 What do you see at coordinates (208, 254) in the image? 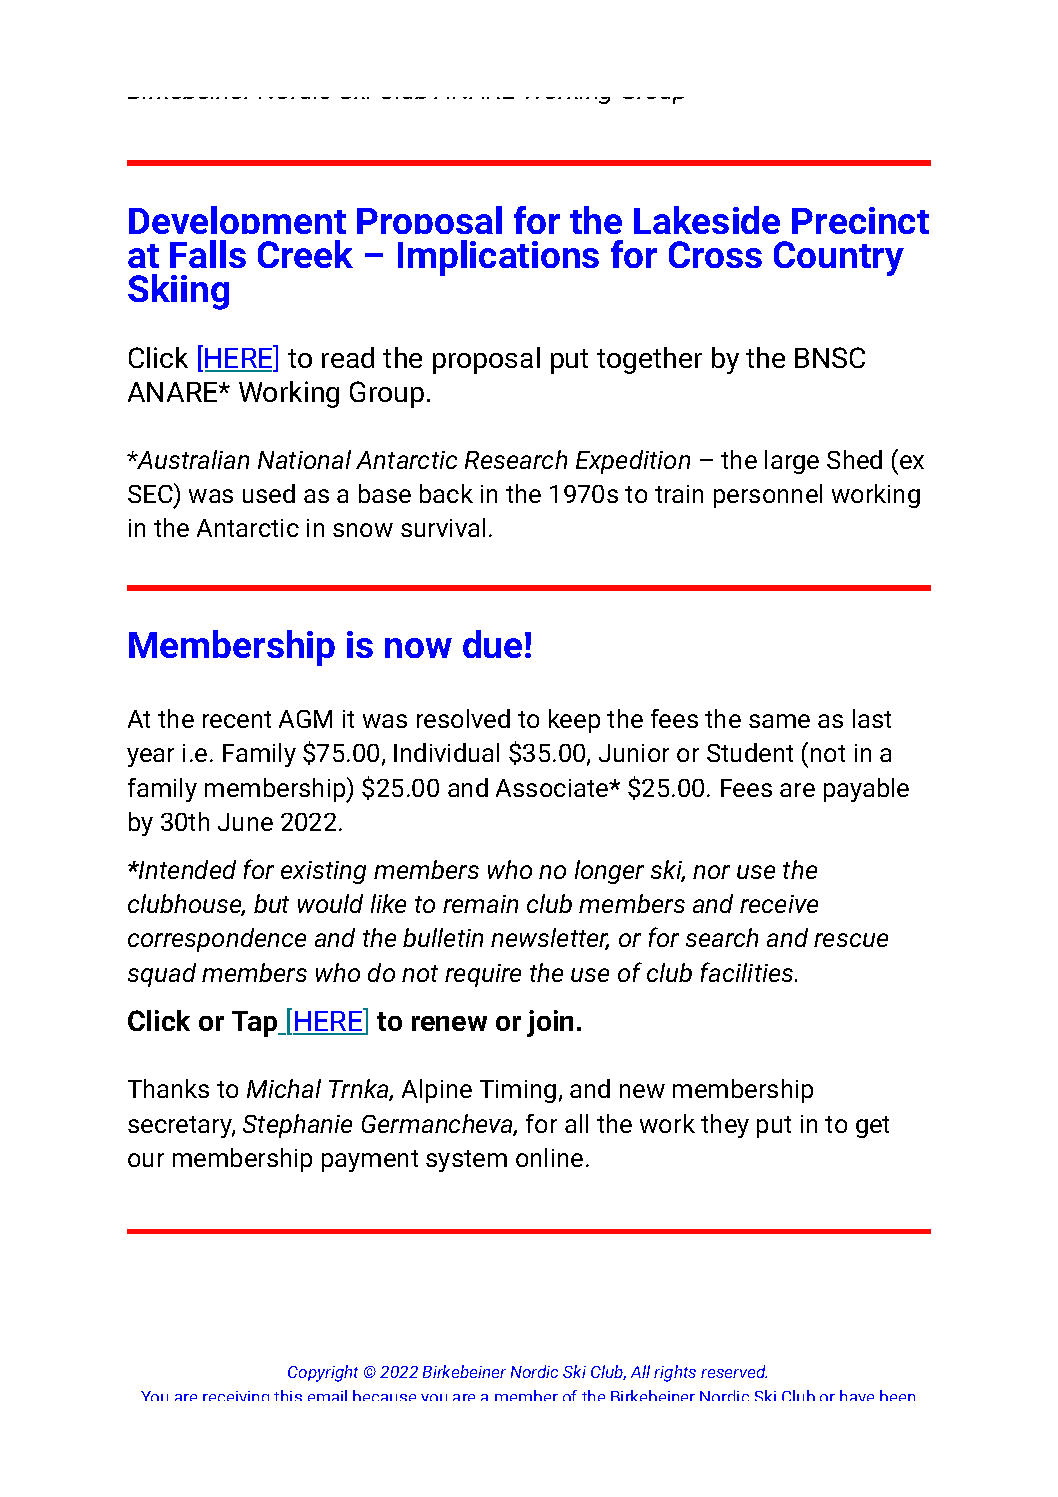
I see `Falls` at bounding box center [208, 254].
